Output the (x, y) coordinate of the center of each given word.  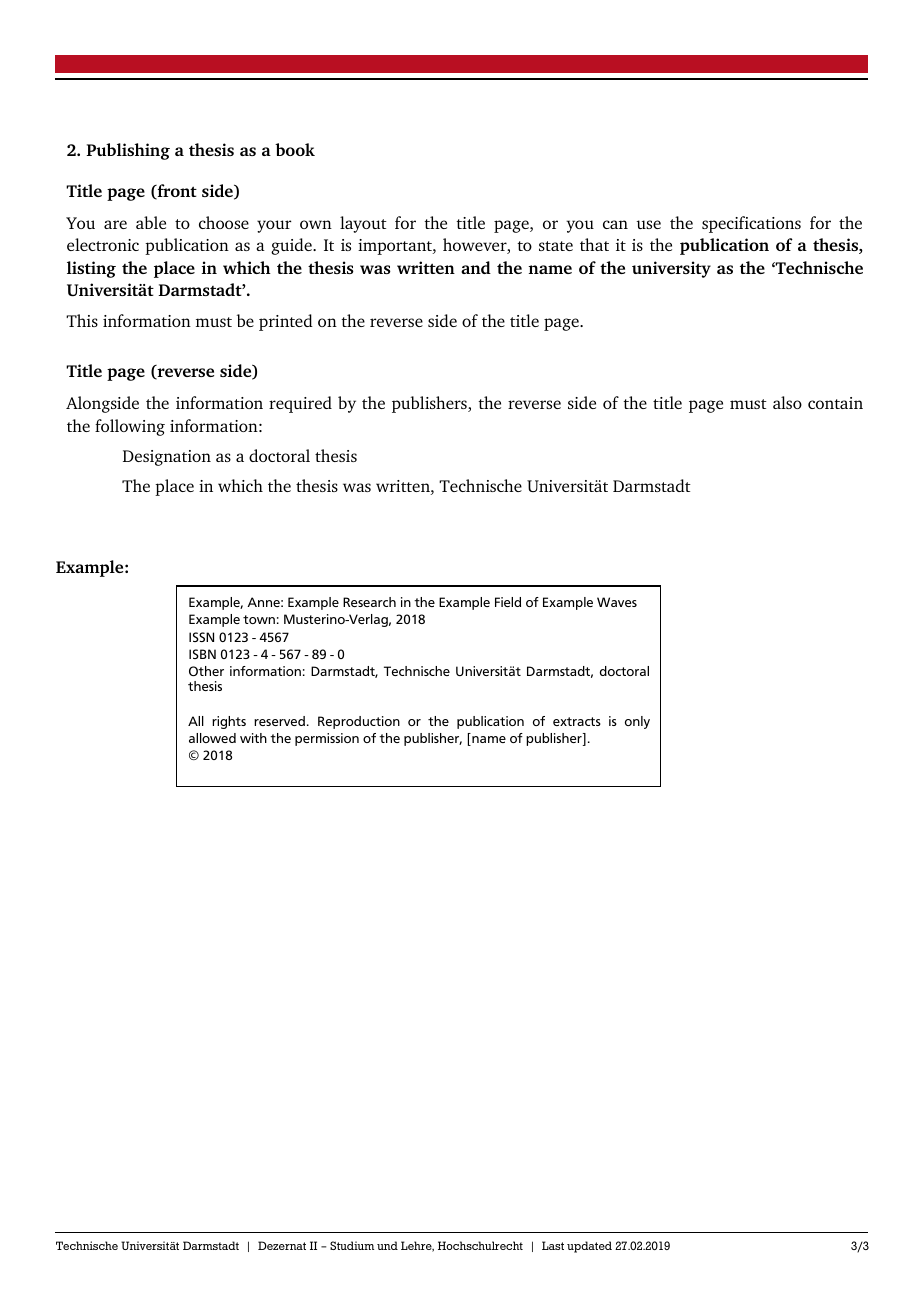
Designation (167, 458)
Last (553, 1245)
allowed (212, 738)
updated (589, 1247)
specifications (751, 224)
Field (508, 602)
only (637, 722)
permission (327, 739)
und (387, 1245)
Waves (617, 602)
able (151, 222)
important (396, 247)
